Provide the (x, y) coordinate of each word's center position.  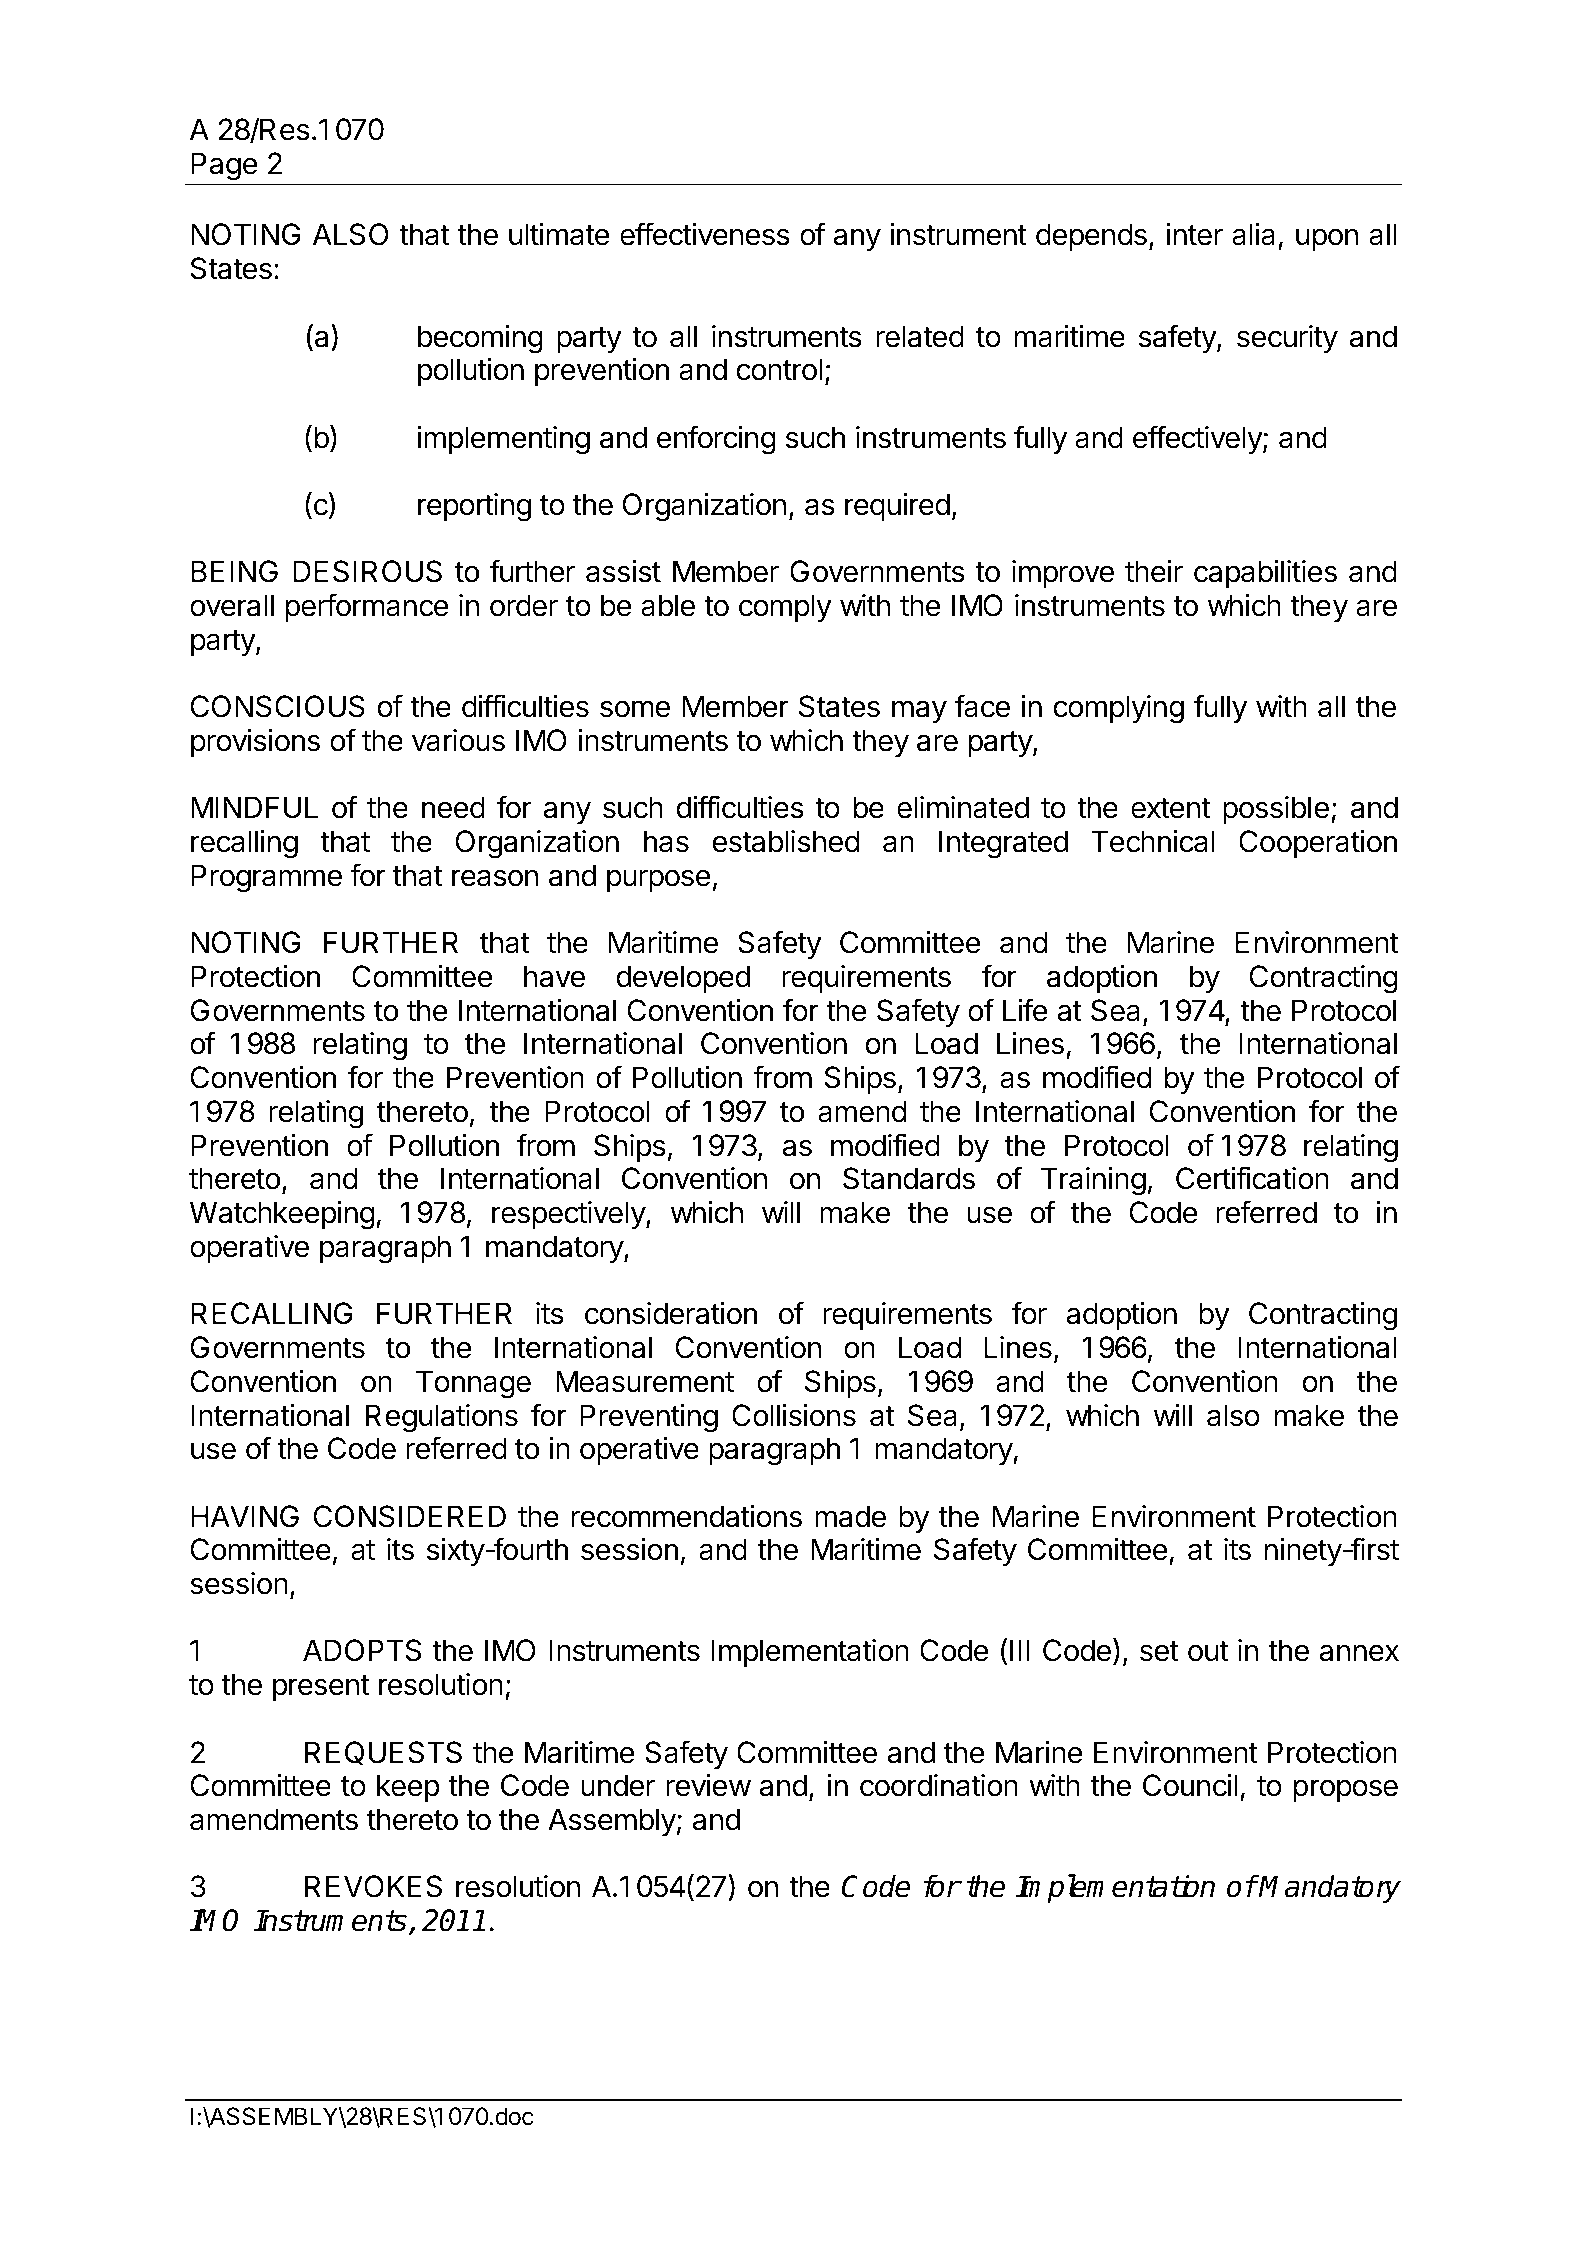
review (708, 1785)
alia (1253, 234)
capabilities (1265, 574)
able (668, 605)
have (554, 976)
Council (1190, 1785)
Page (224, 166)
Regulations (442, 1418)
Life (1025, 1010)
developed (683, 979)
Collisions (794, 1415)
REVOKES (373, 1886)
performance (367, 607)
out (1208, 1651)
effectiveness (705, 234)
